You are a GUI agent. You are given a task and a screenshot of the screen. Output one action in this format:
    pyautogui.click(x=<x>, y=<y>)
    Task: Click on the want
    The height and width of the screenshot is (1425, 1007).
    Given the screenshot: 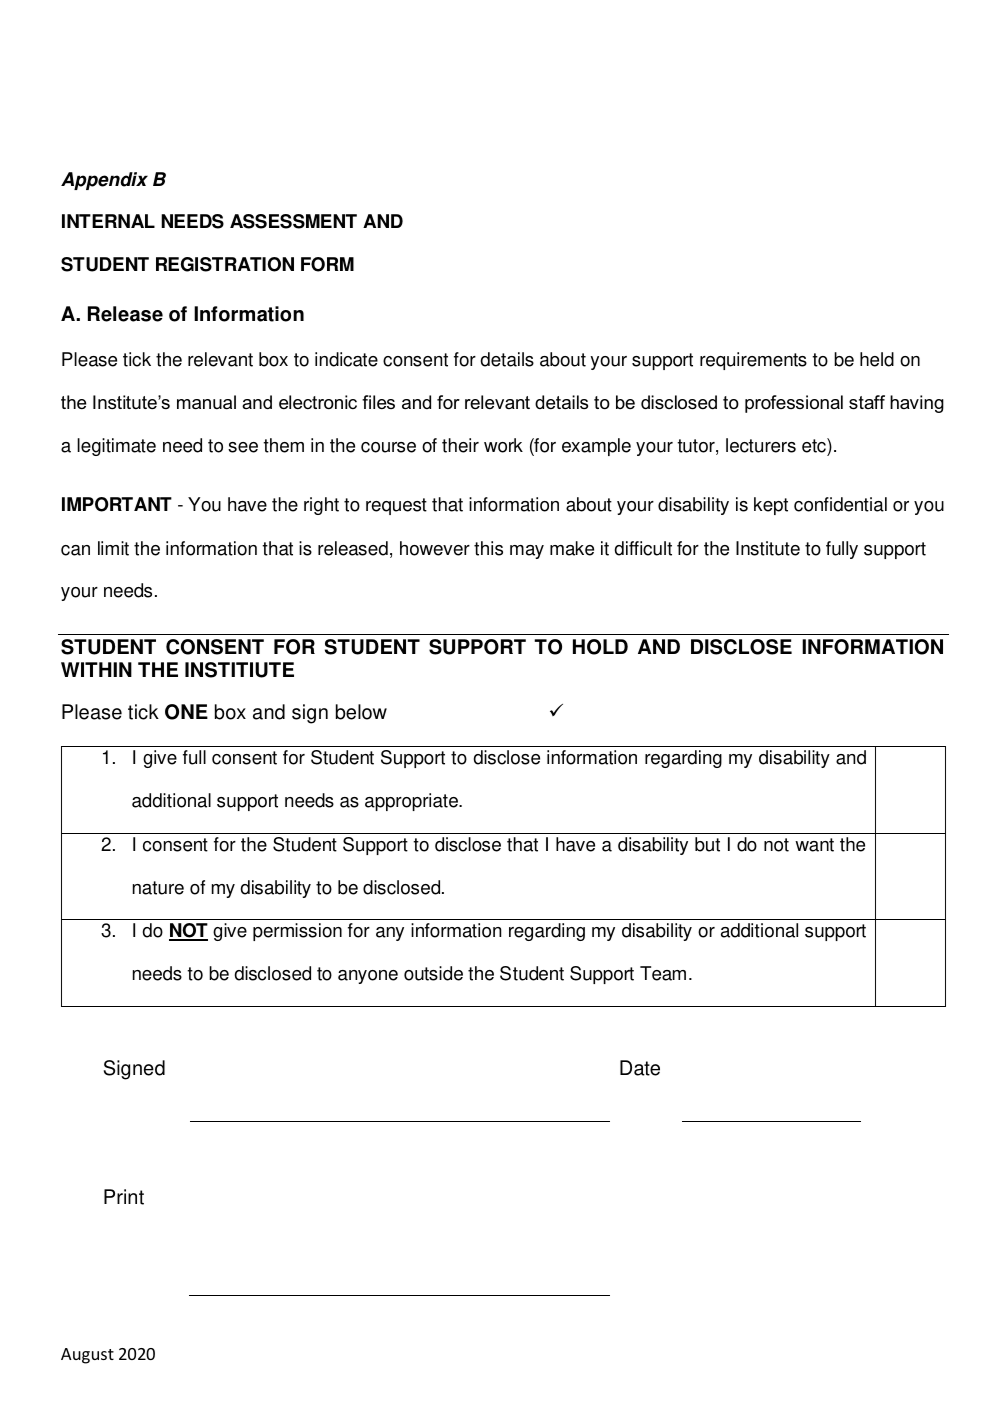 What is the action you would take?
    pyautogui.click(x=814, y=845)
